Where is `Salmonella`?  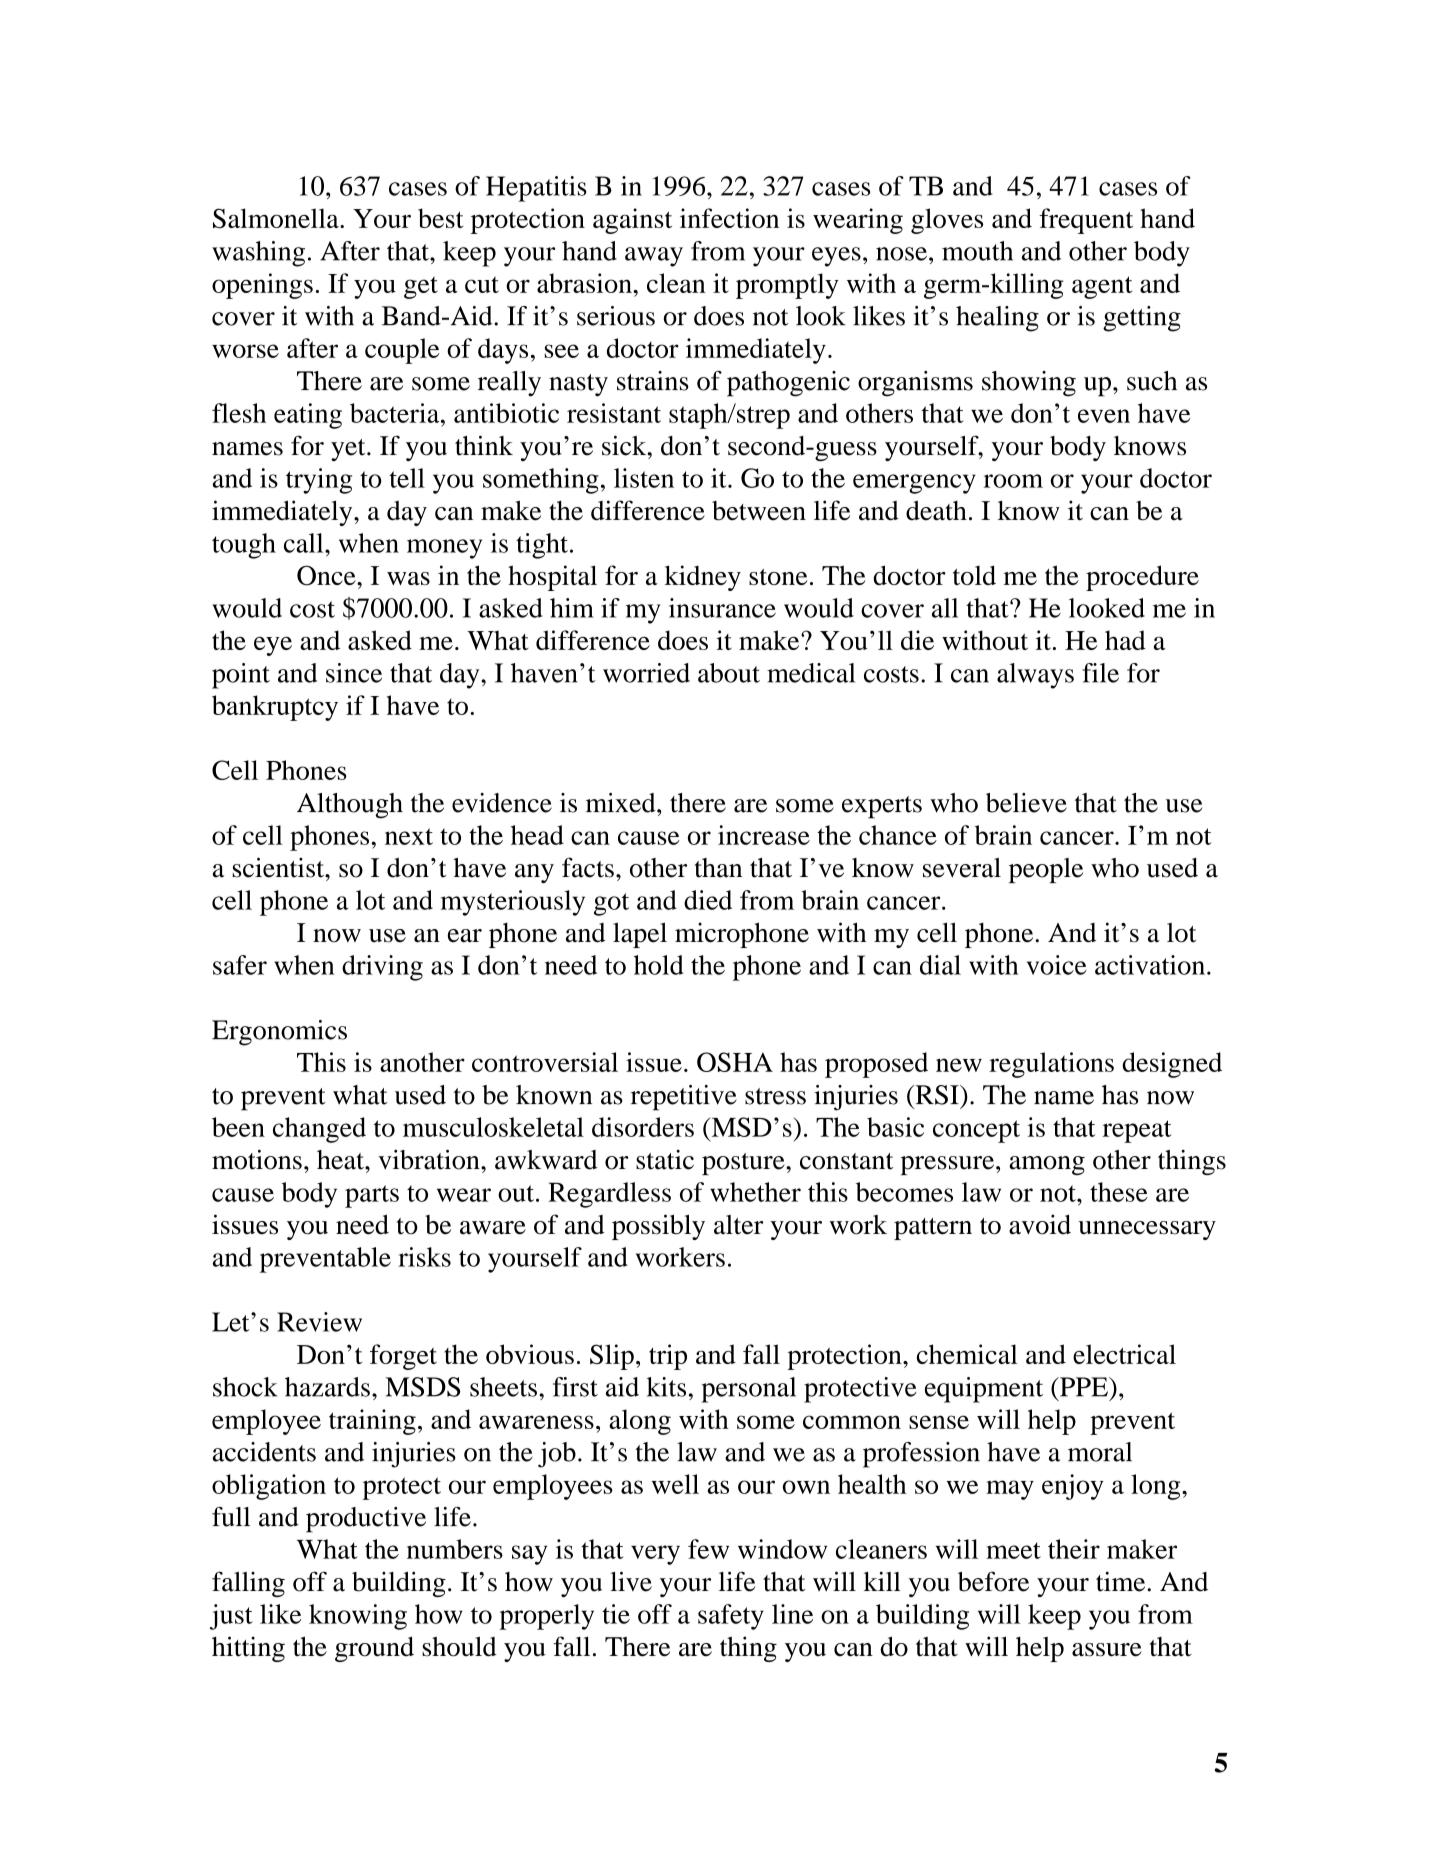
Salmonella is located at coordinates (277, 218).
